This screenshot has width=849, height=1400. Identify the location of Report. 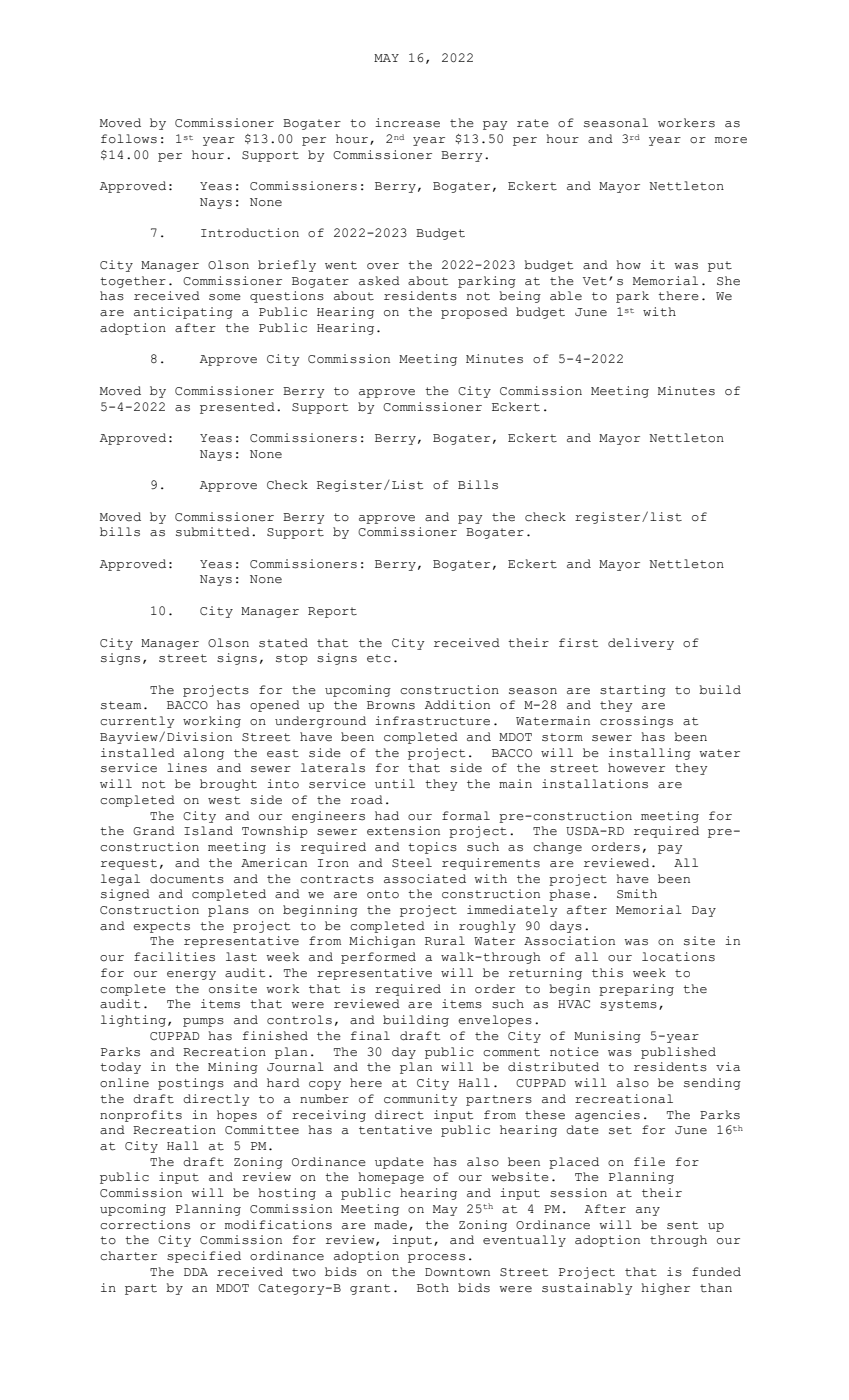
(332, 612).
